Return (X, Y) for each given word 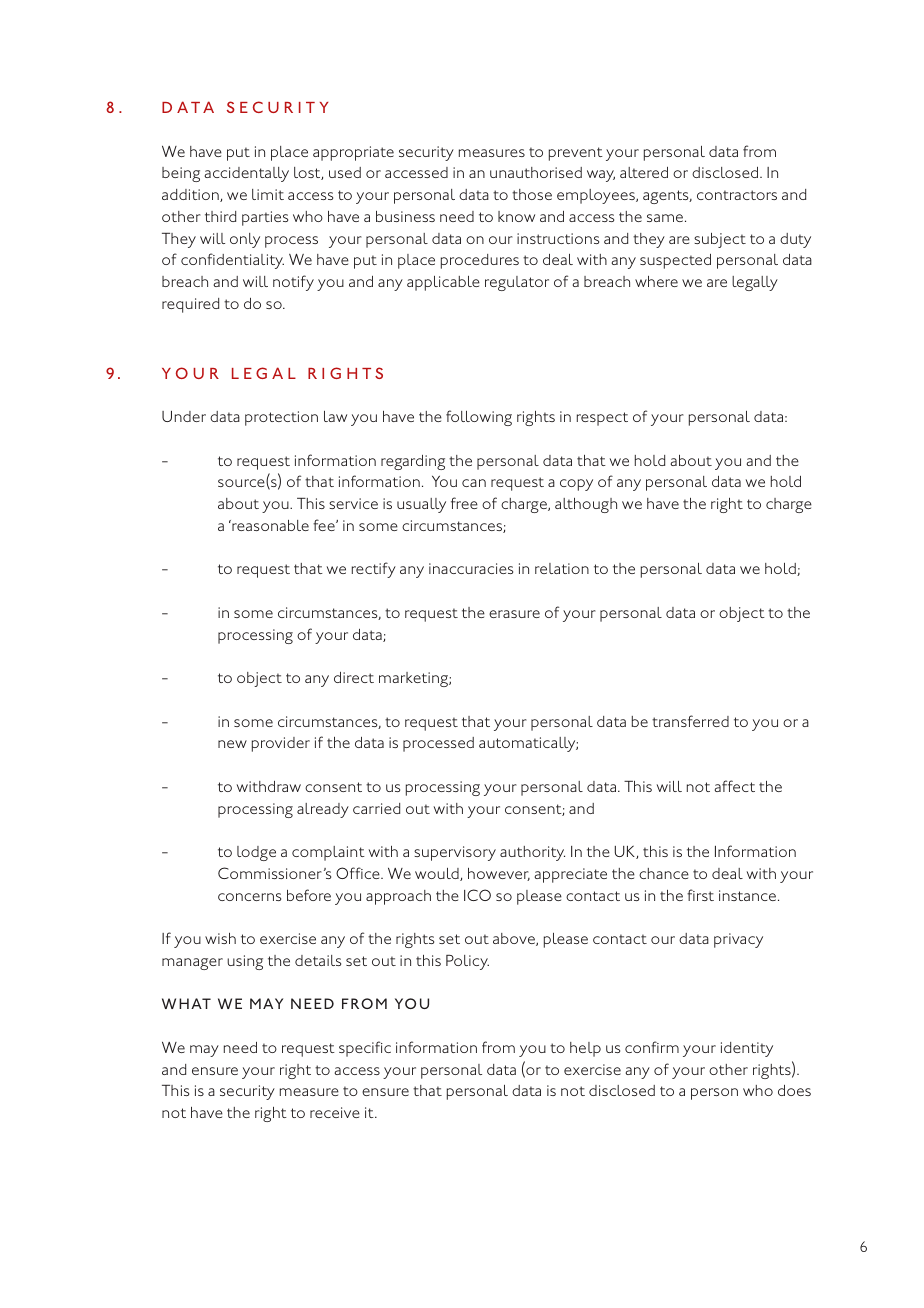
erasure (514, 614)
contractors (737, 195)
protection (281, 418)
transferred (690, 721)
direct (354, 677)
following (479, 418)
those (532, 194)
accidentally (247, 174)
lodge (256, 853)
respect (602, 419)
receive (335, 1112)
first (700, 895)
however (499, 874)
